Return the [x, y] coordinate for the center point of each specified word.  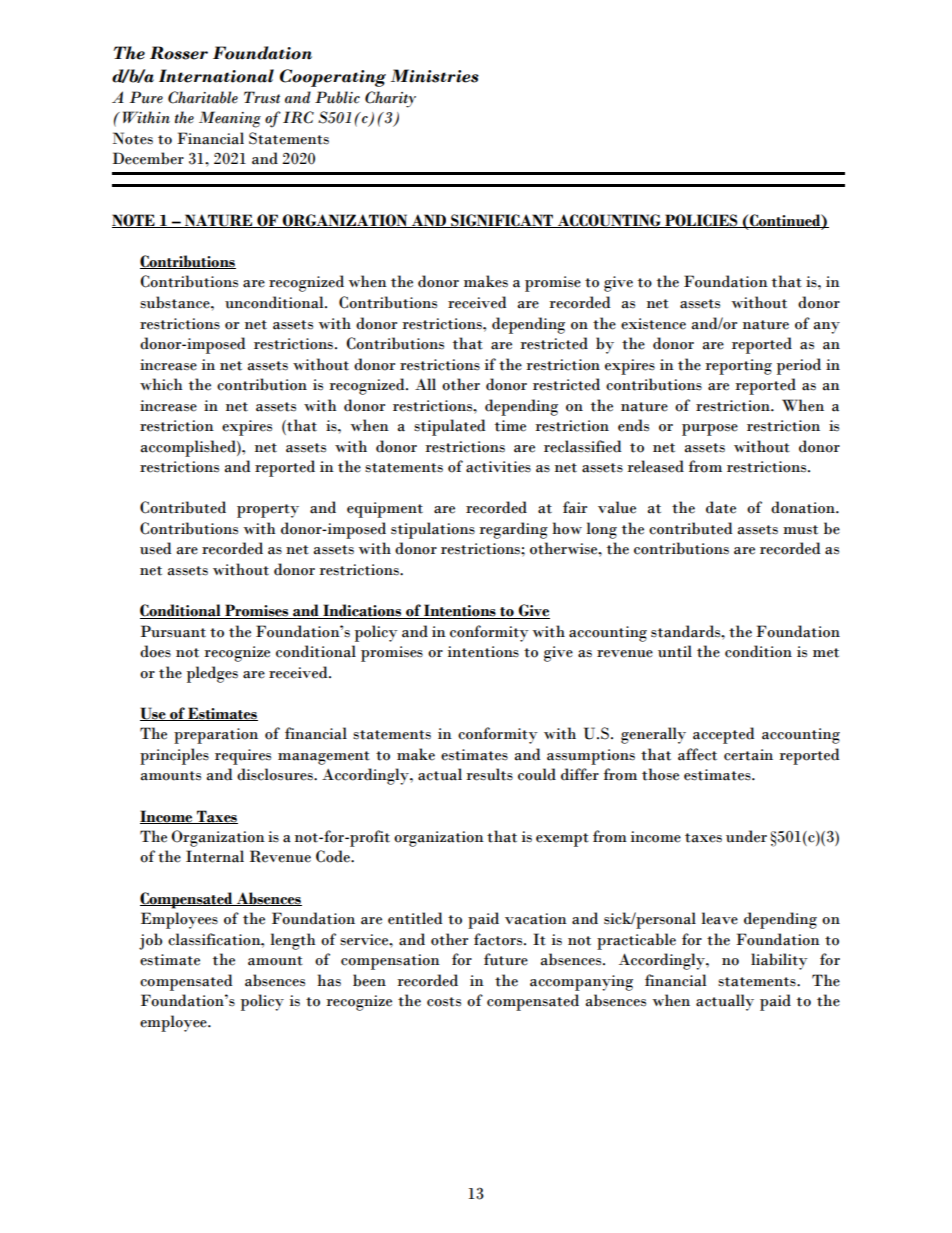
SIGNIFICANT [502, 221]
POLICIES [701, 221]
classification [215, 939]
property [268, 511]
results [489, 774]
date [721, 507]
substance [176, 302]
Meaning [230, 119]
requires [243, 757]
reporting [738, 367]
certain [748, 755]
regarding [513, 530]
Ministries [435, 76]
